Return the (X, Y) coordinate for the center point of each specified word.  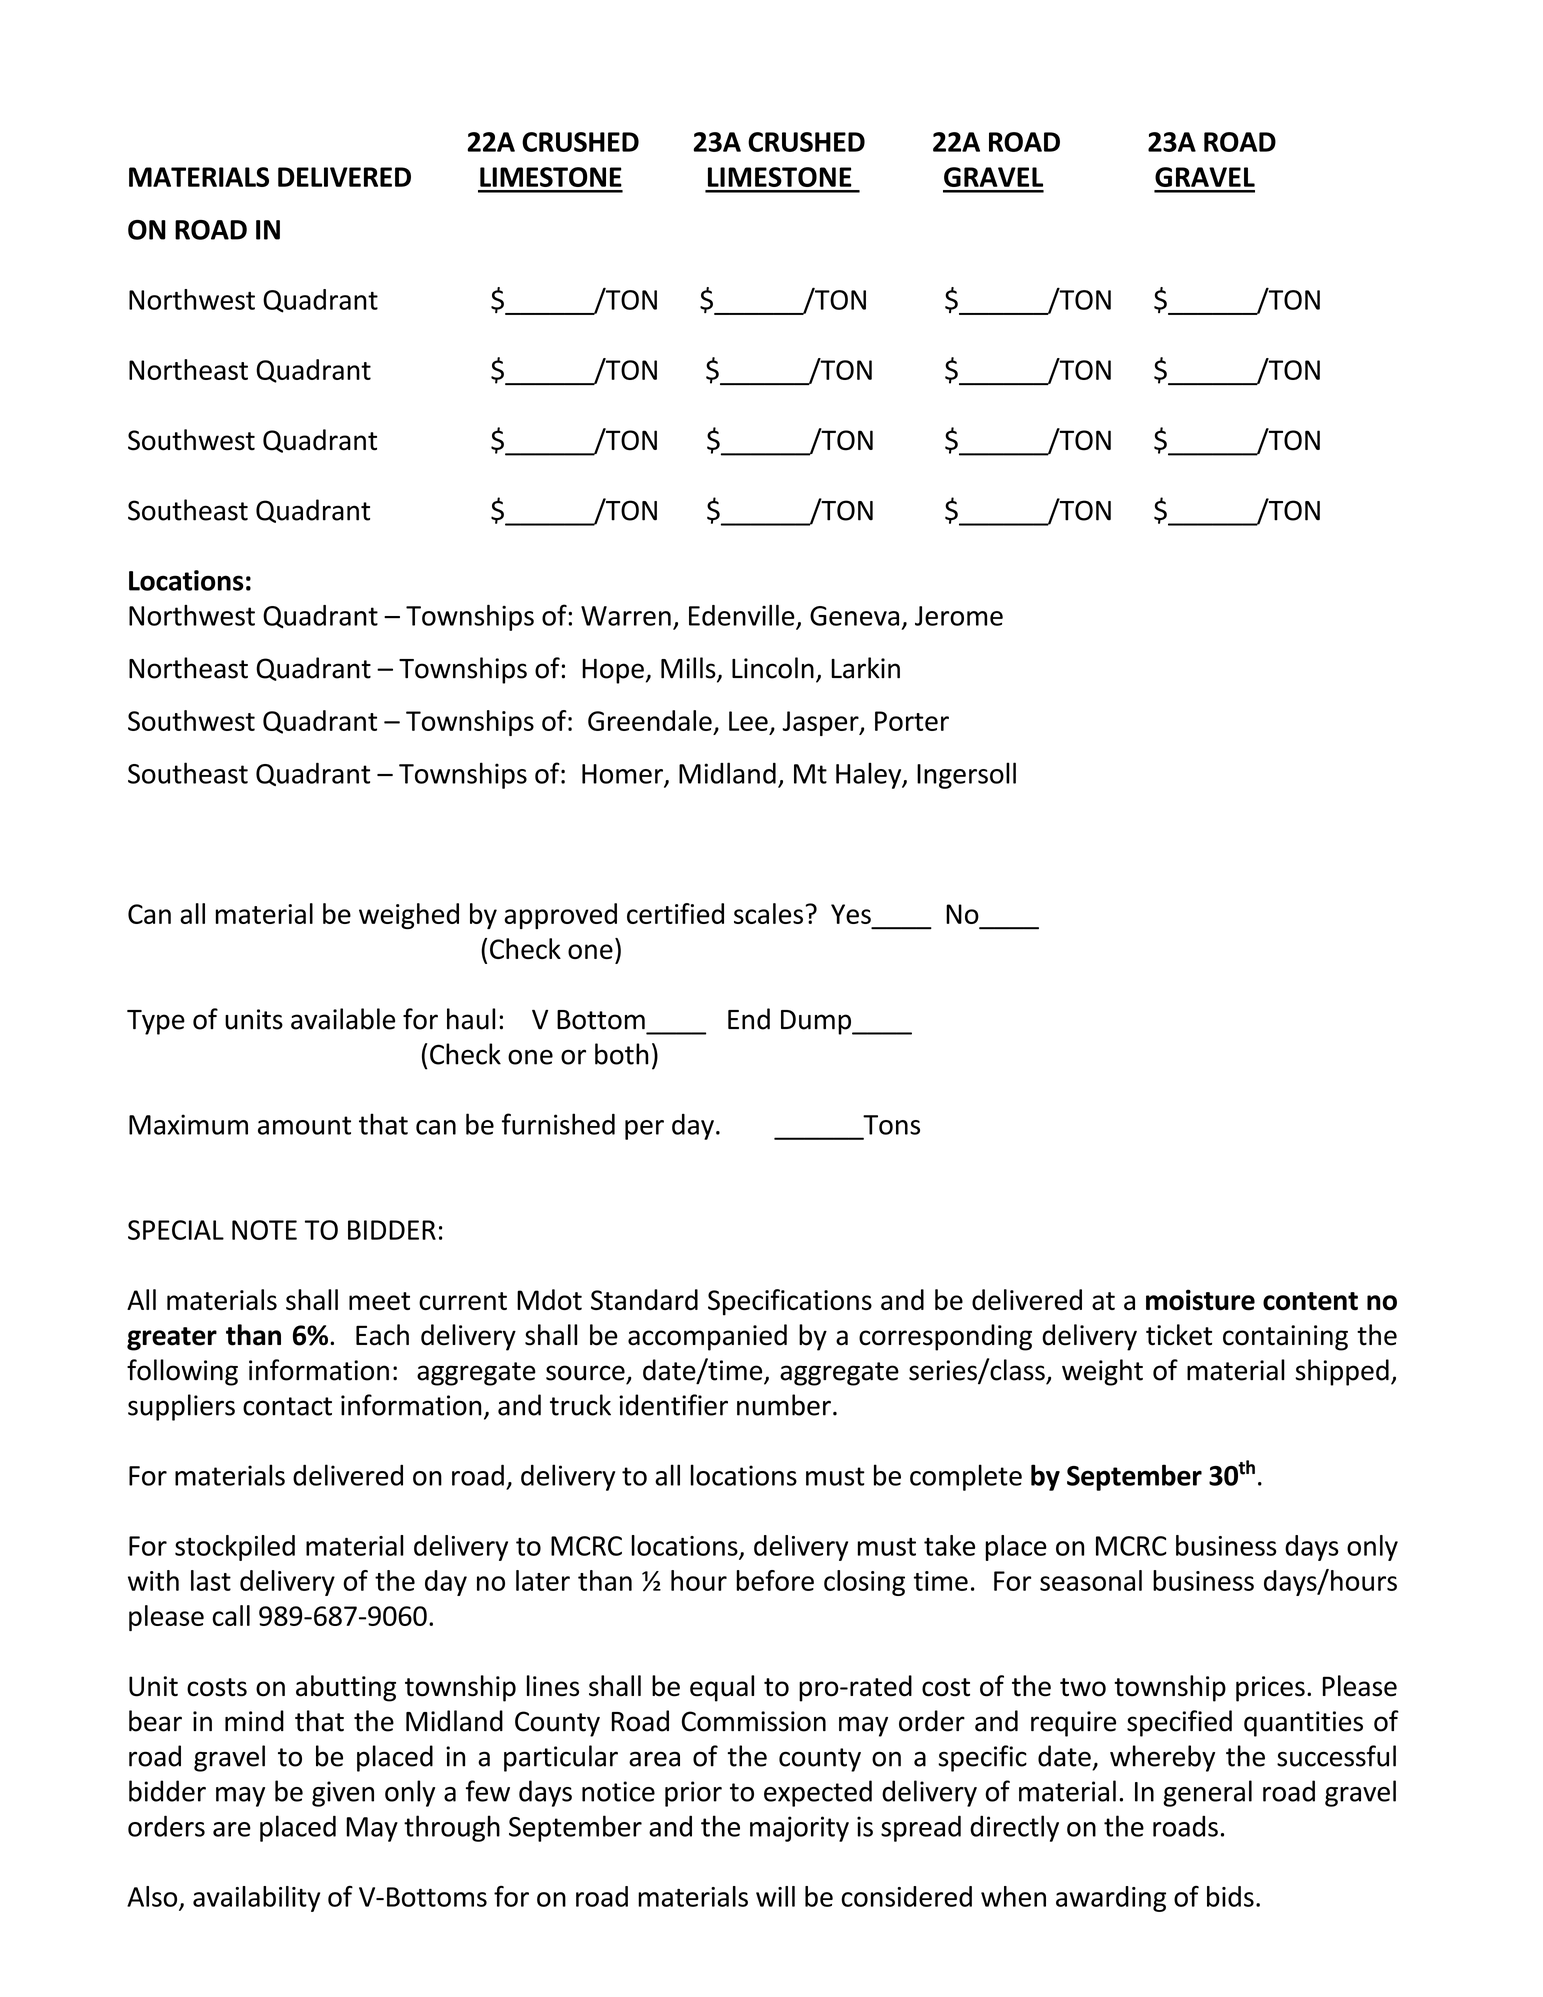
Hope (613, 671)
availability (256, 1899)
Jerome (959, 616)
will (775, 1896)
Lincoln (773, 668)
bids (1230, 1896)
